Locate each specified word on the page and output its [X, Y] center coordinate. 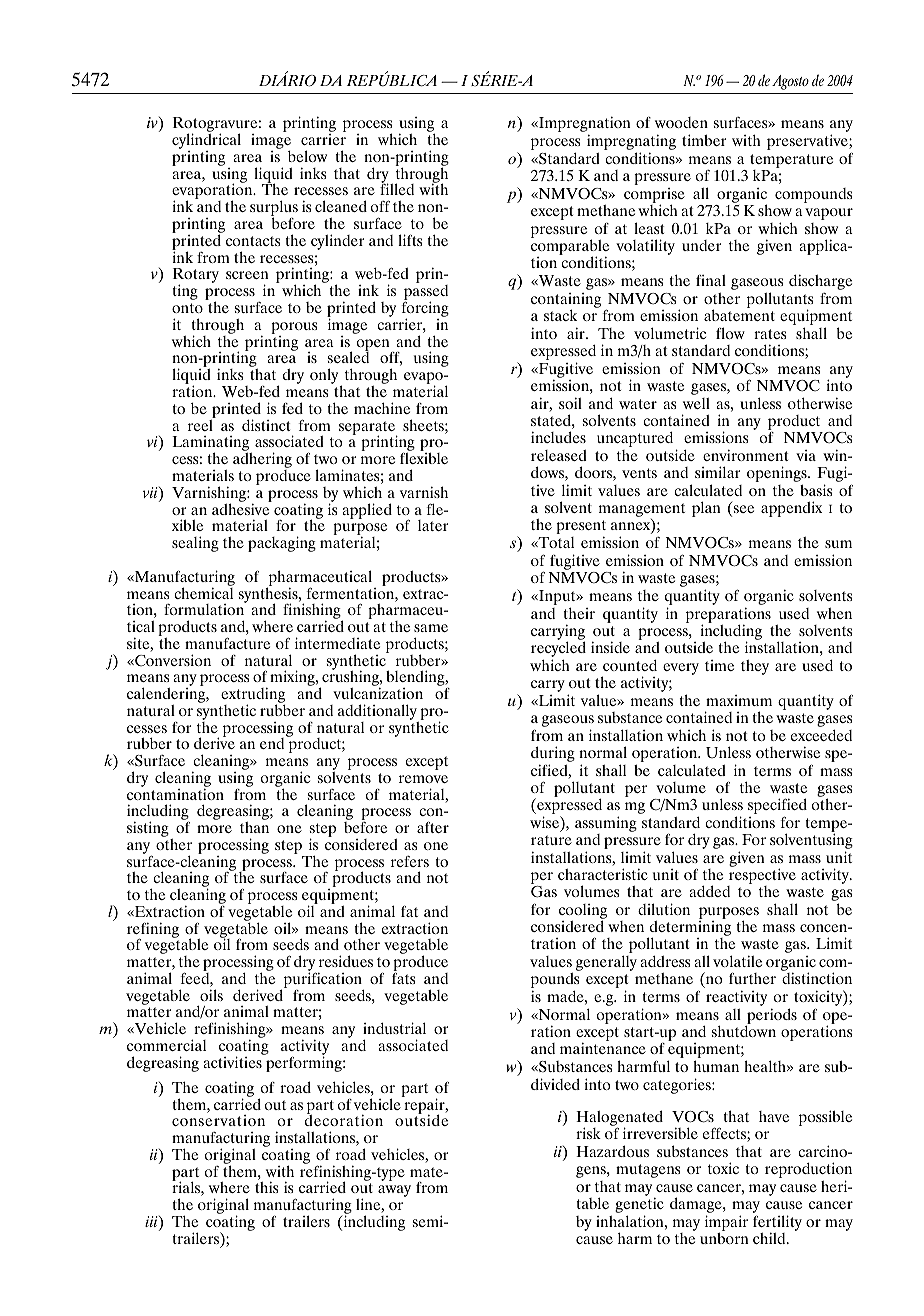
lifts [410, 240]
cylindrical [206, 142]
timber [704, 140]
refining [153, 931]
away [394, 1191]
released [559, 455]
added [709, 891]
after [433, 827]
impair [726, 1224]
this [266, 1187]
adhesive [242, 508]
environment [745, 455]
